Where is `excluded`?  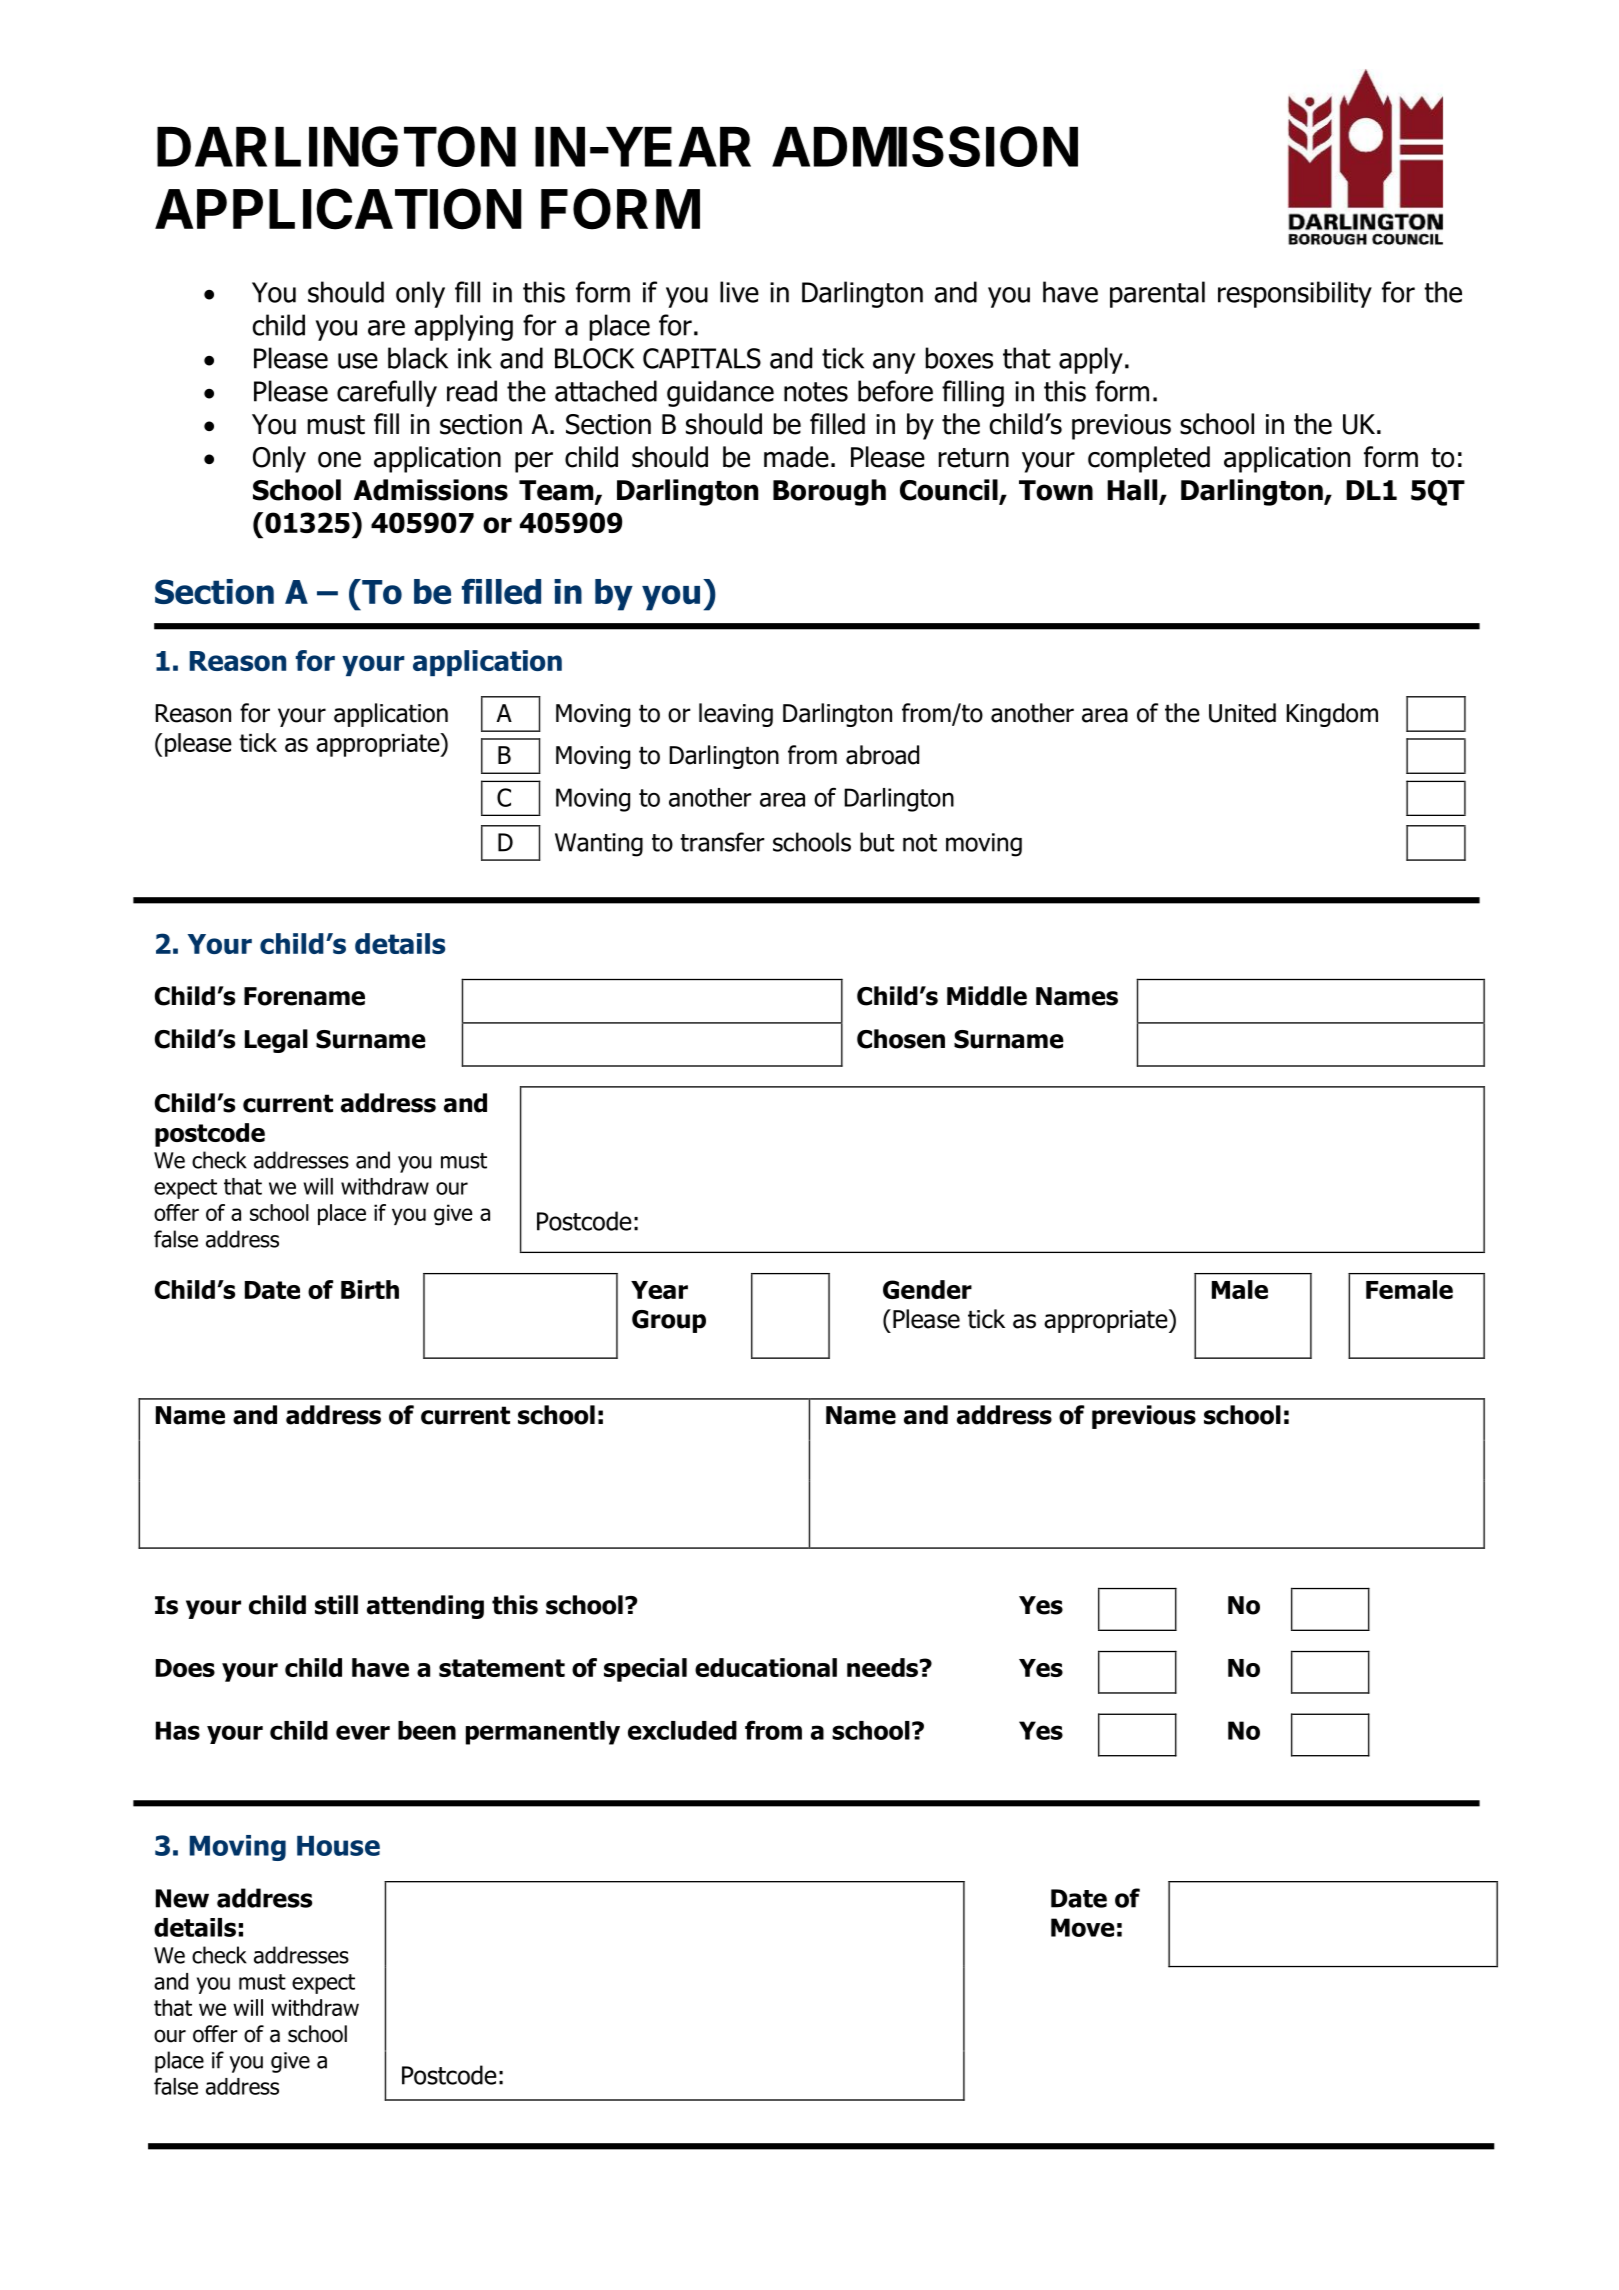 excluded is located at coordinates (682, 1730).
